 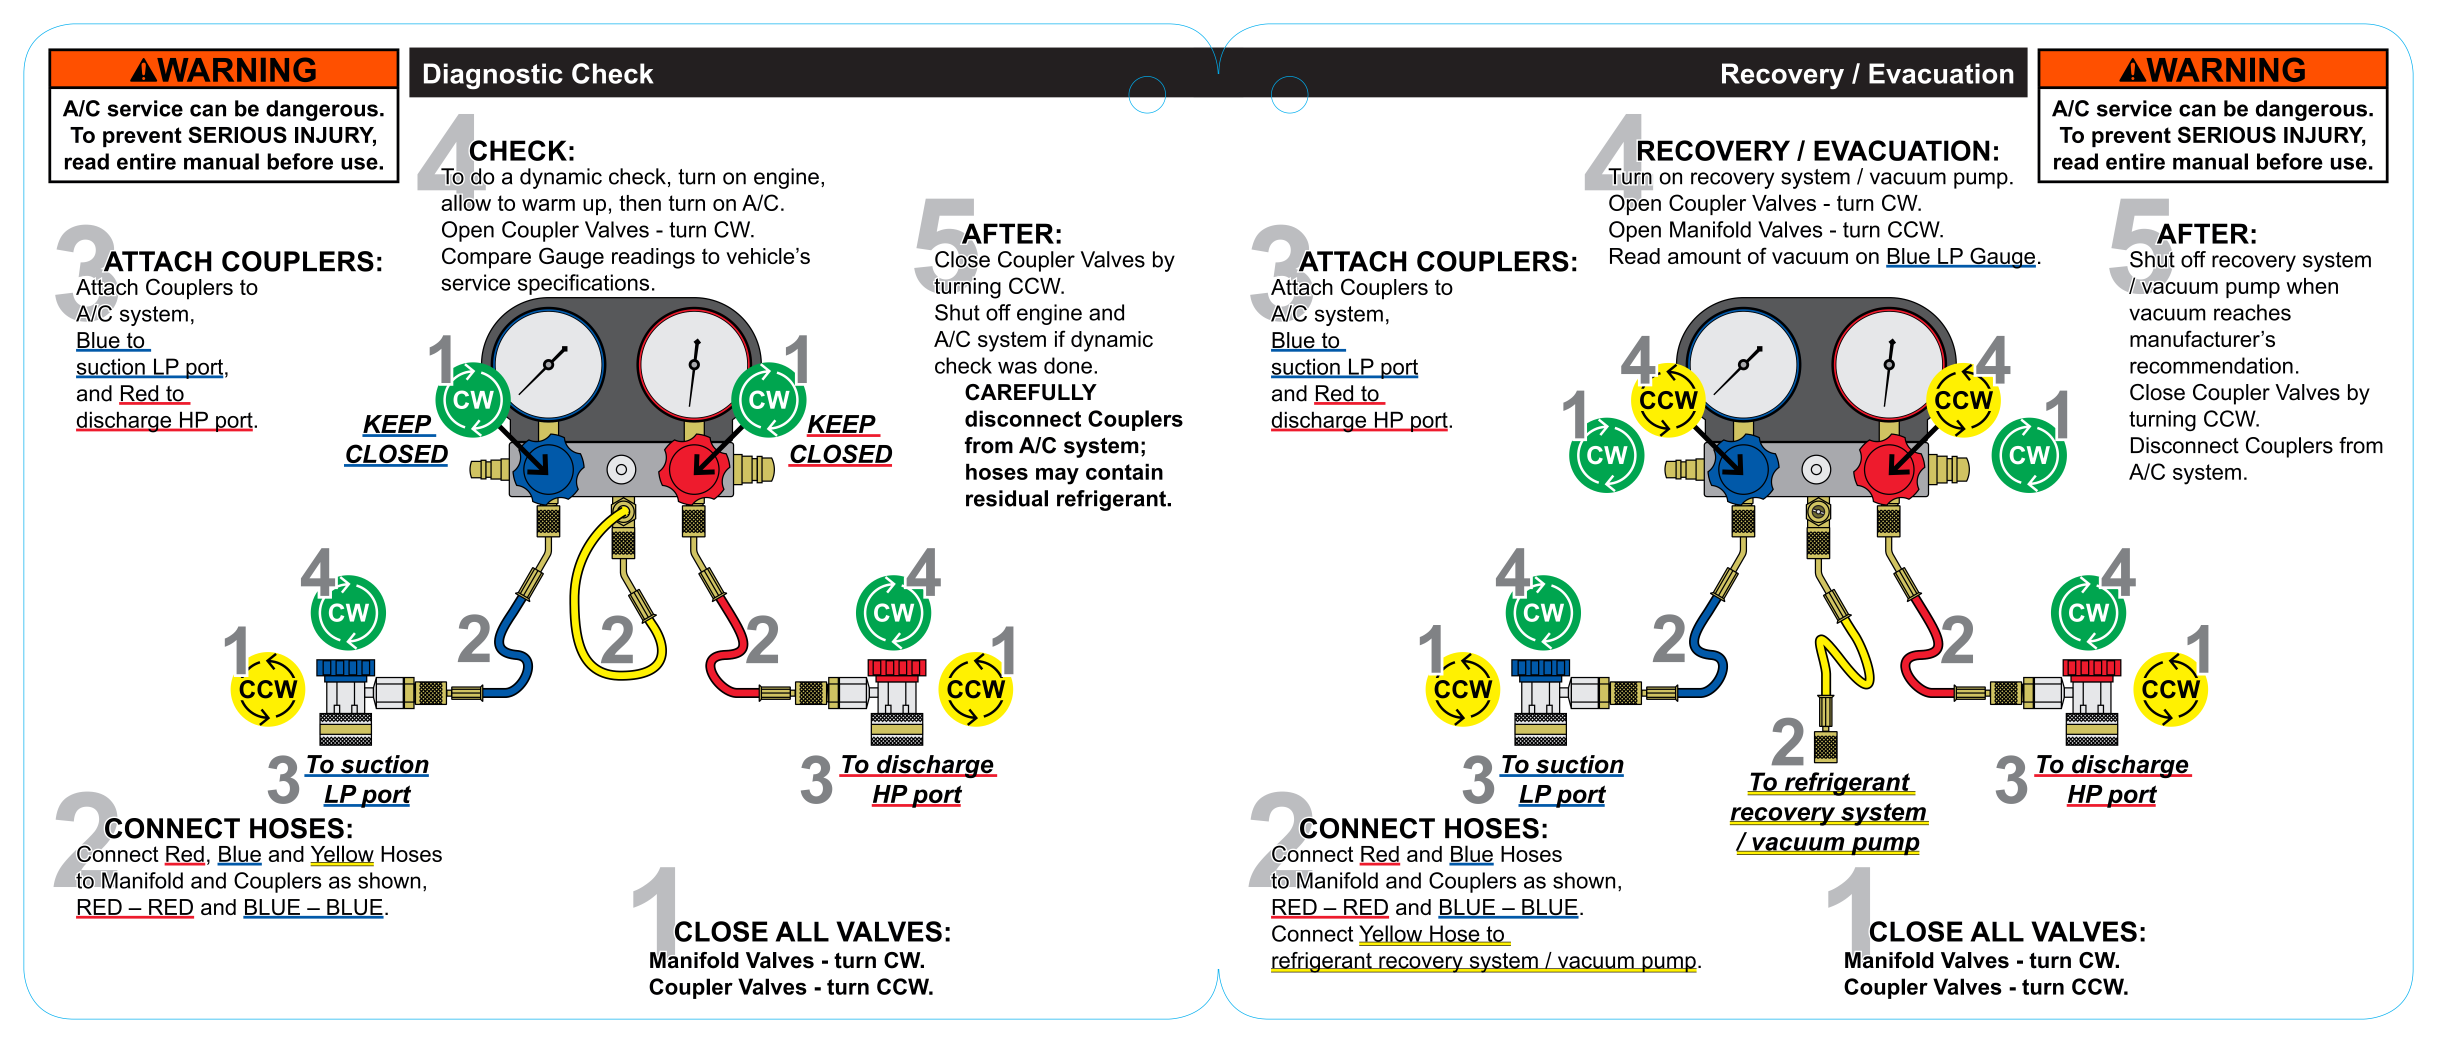 What do you see at coordinates (1007, 498) in the image?
I see `residual` at bounding box center [1007, 498].
